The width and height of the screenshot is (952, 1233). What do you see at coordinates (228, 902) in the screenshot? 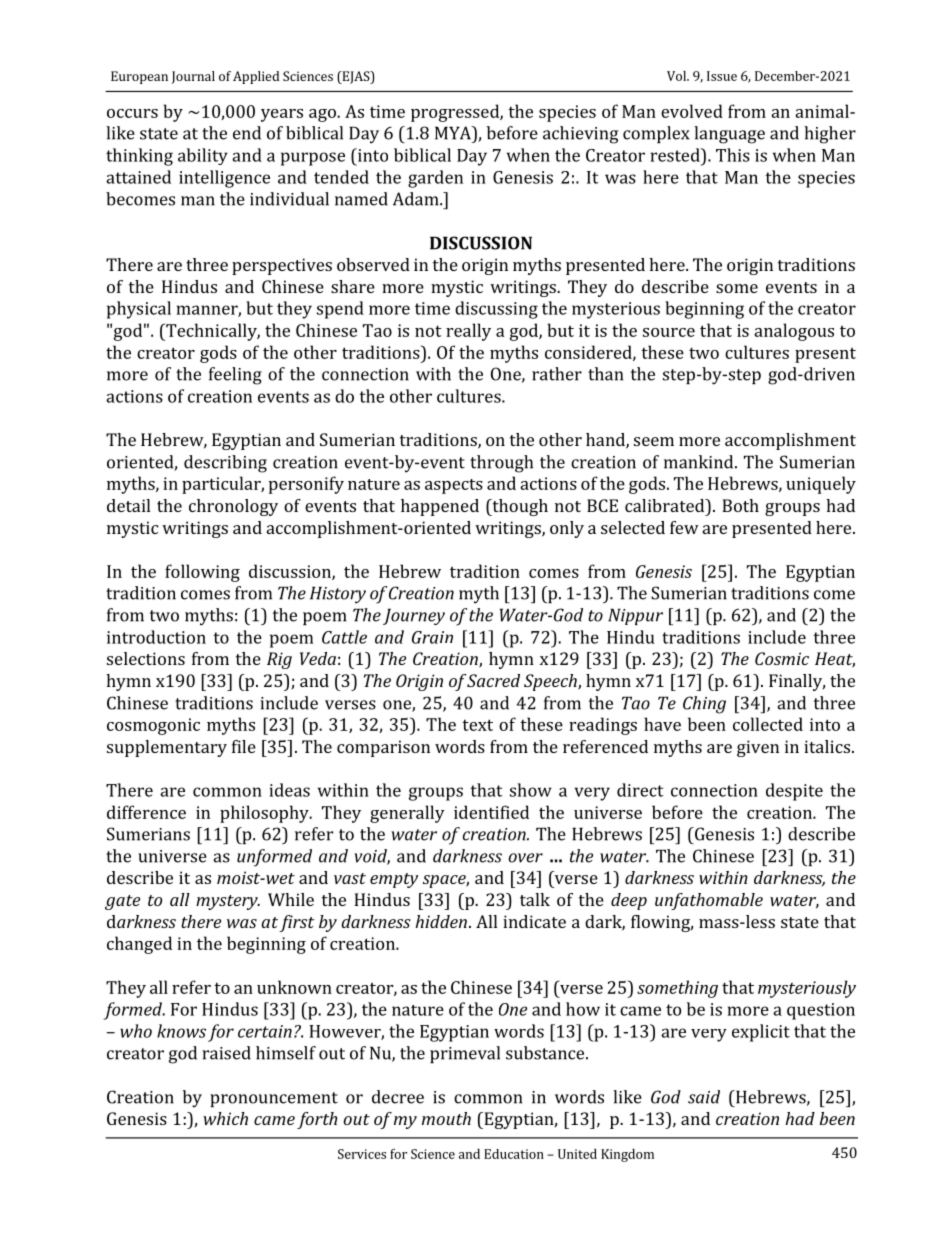
I see `mystery` at bounding box center [228, 902].
